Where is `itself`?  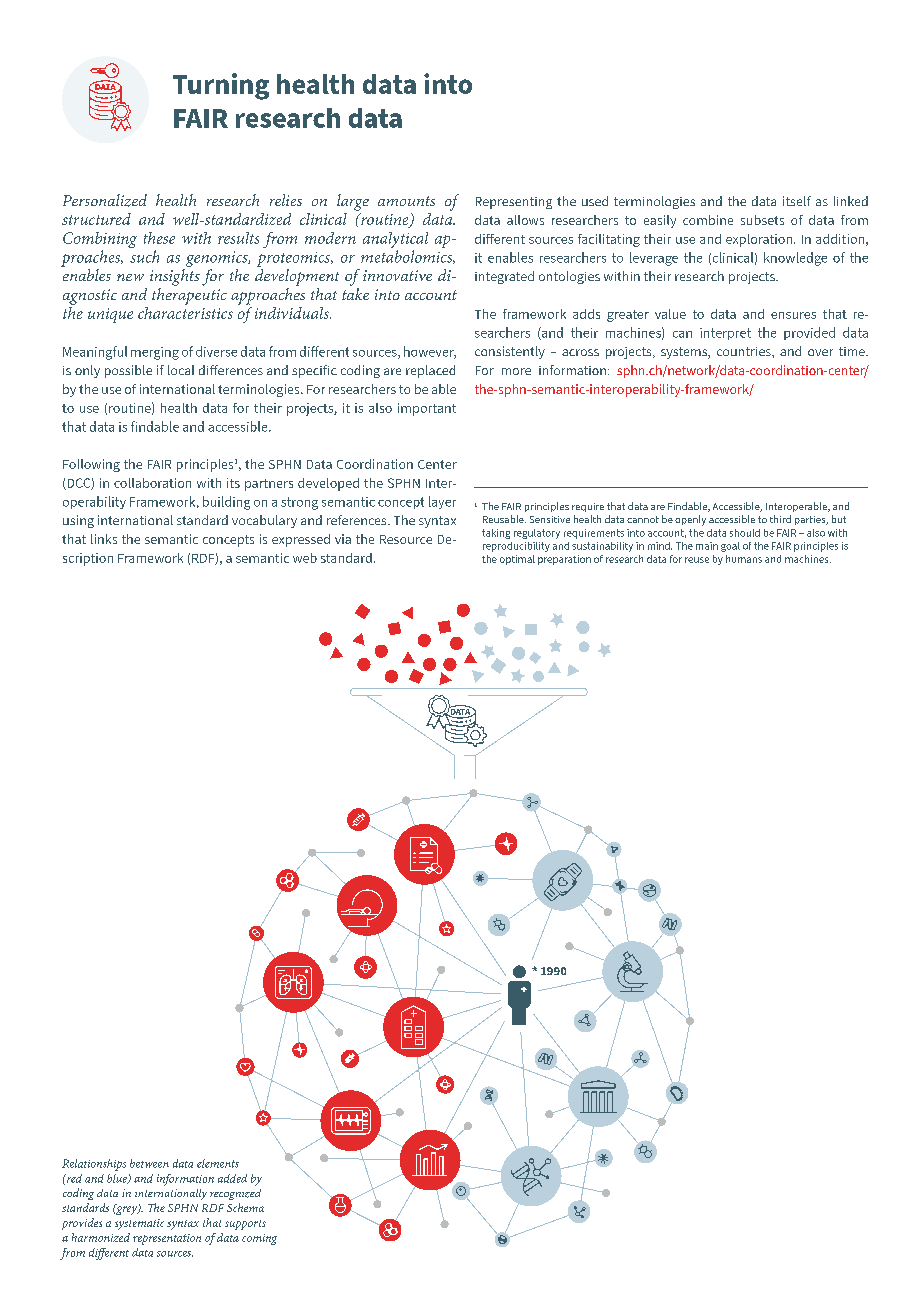
itself is located at coordinates (797, 201).
